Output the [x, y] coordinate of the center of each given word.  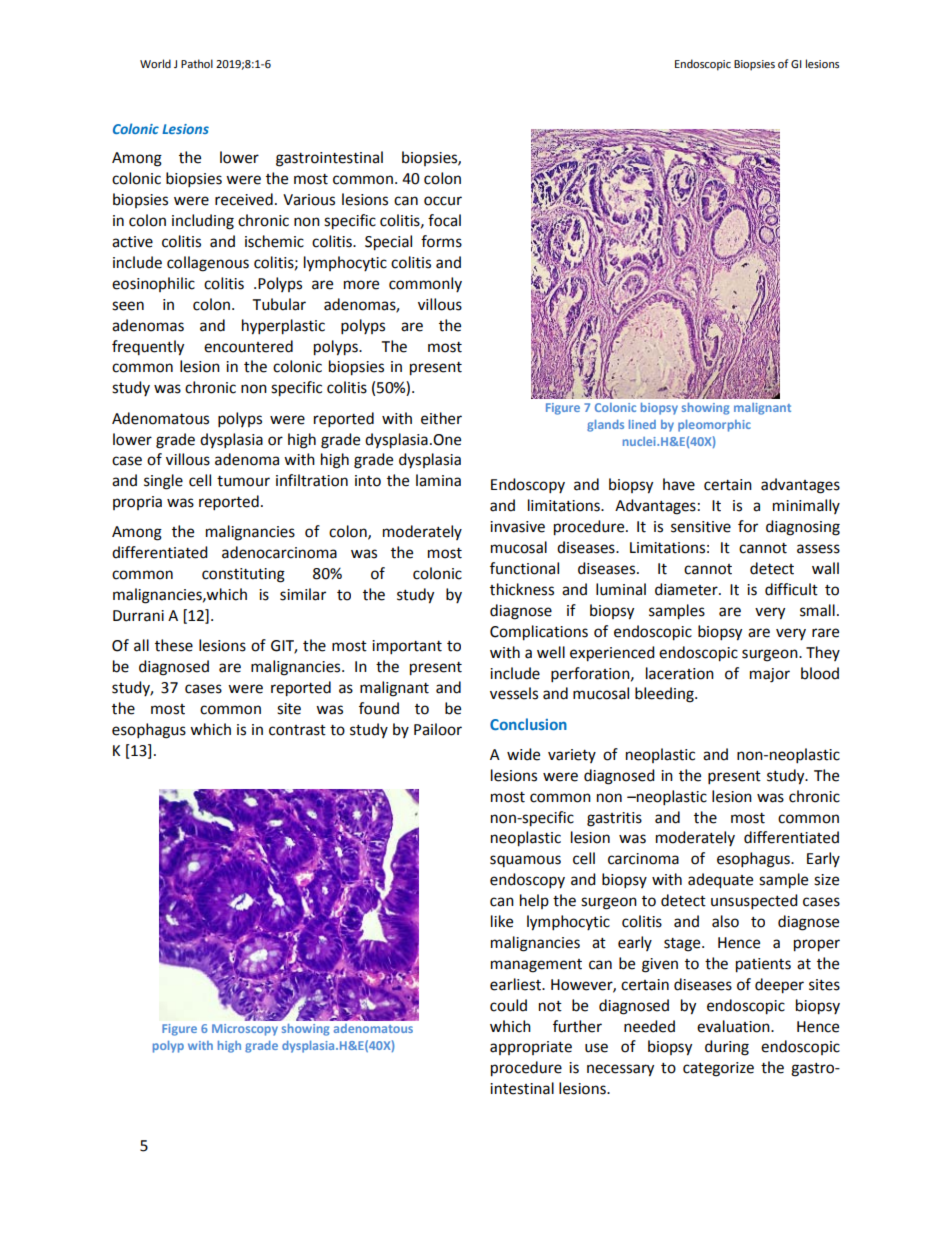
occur [443, 201]
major [770, 675]
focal [444, 220]
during [727, 1048]
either [441, 418]
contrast [297, 730]
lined [642, 424]
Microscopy [245, 1030]
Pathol [197, 63]
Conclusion [528, 724]
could [508, 1005]
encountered [248, 346]
